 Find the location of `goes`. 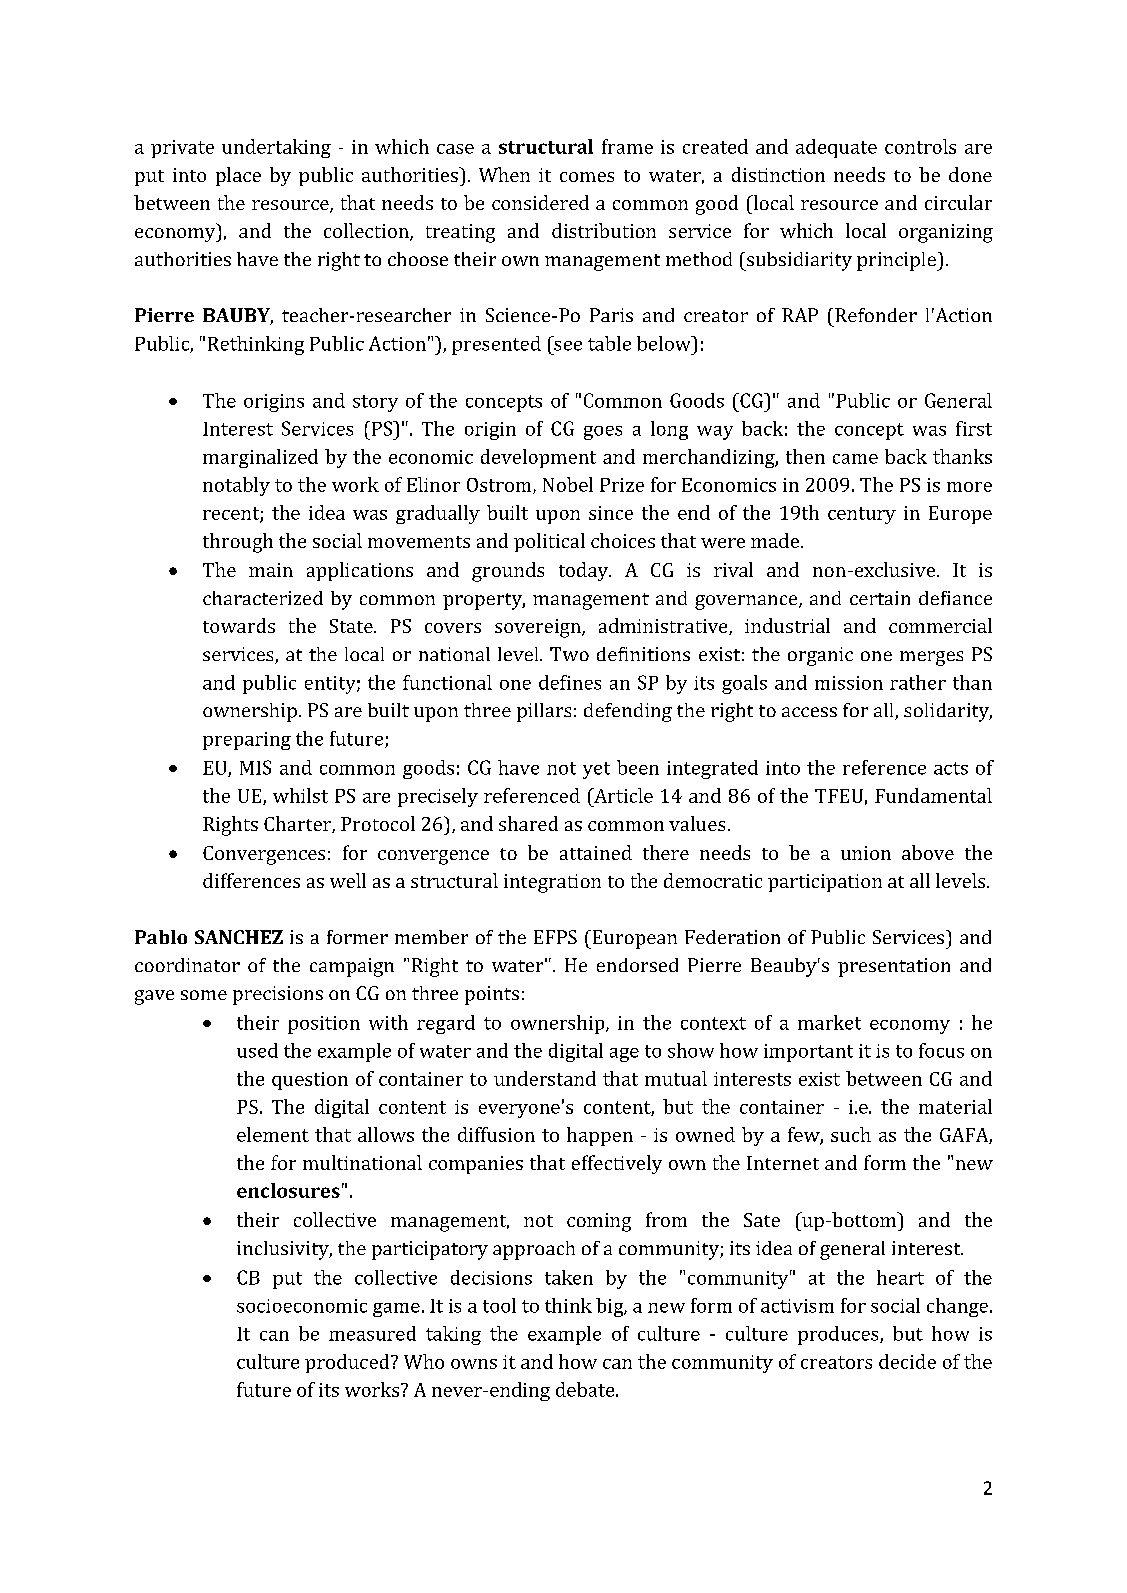

goes is located at coordinates (603, 433).
